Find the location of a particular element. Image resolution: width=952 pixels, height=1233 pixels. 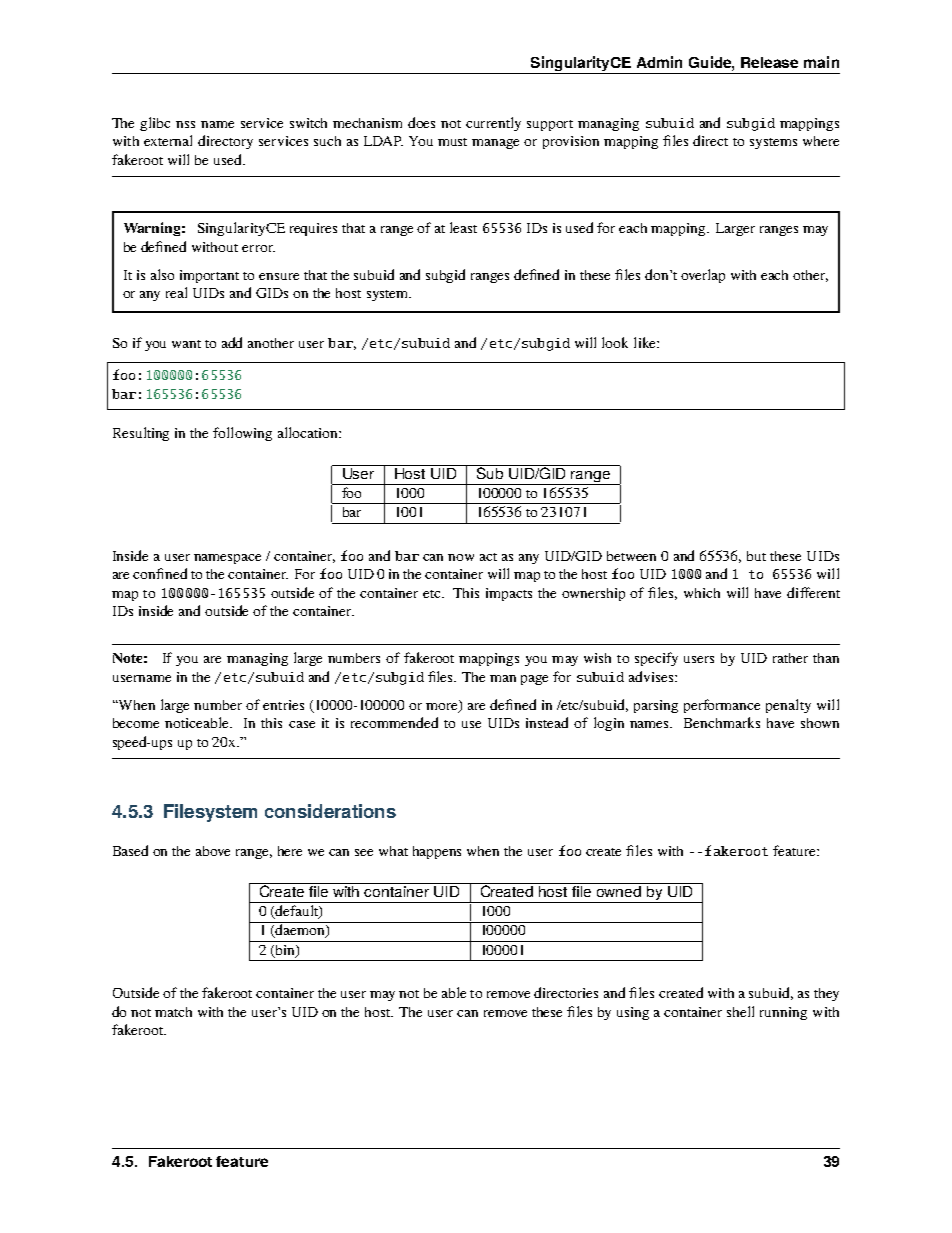

confined is located at coordinates (160, 573).
